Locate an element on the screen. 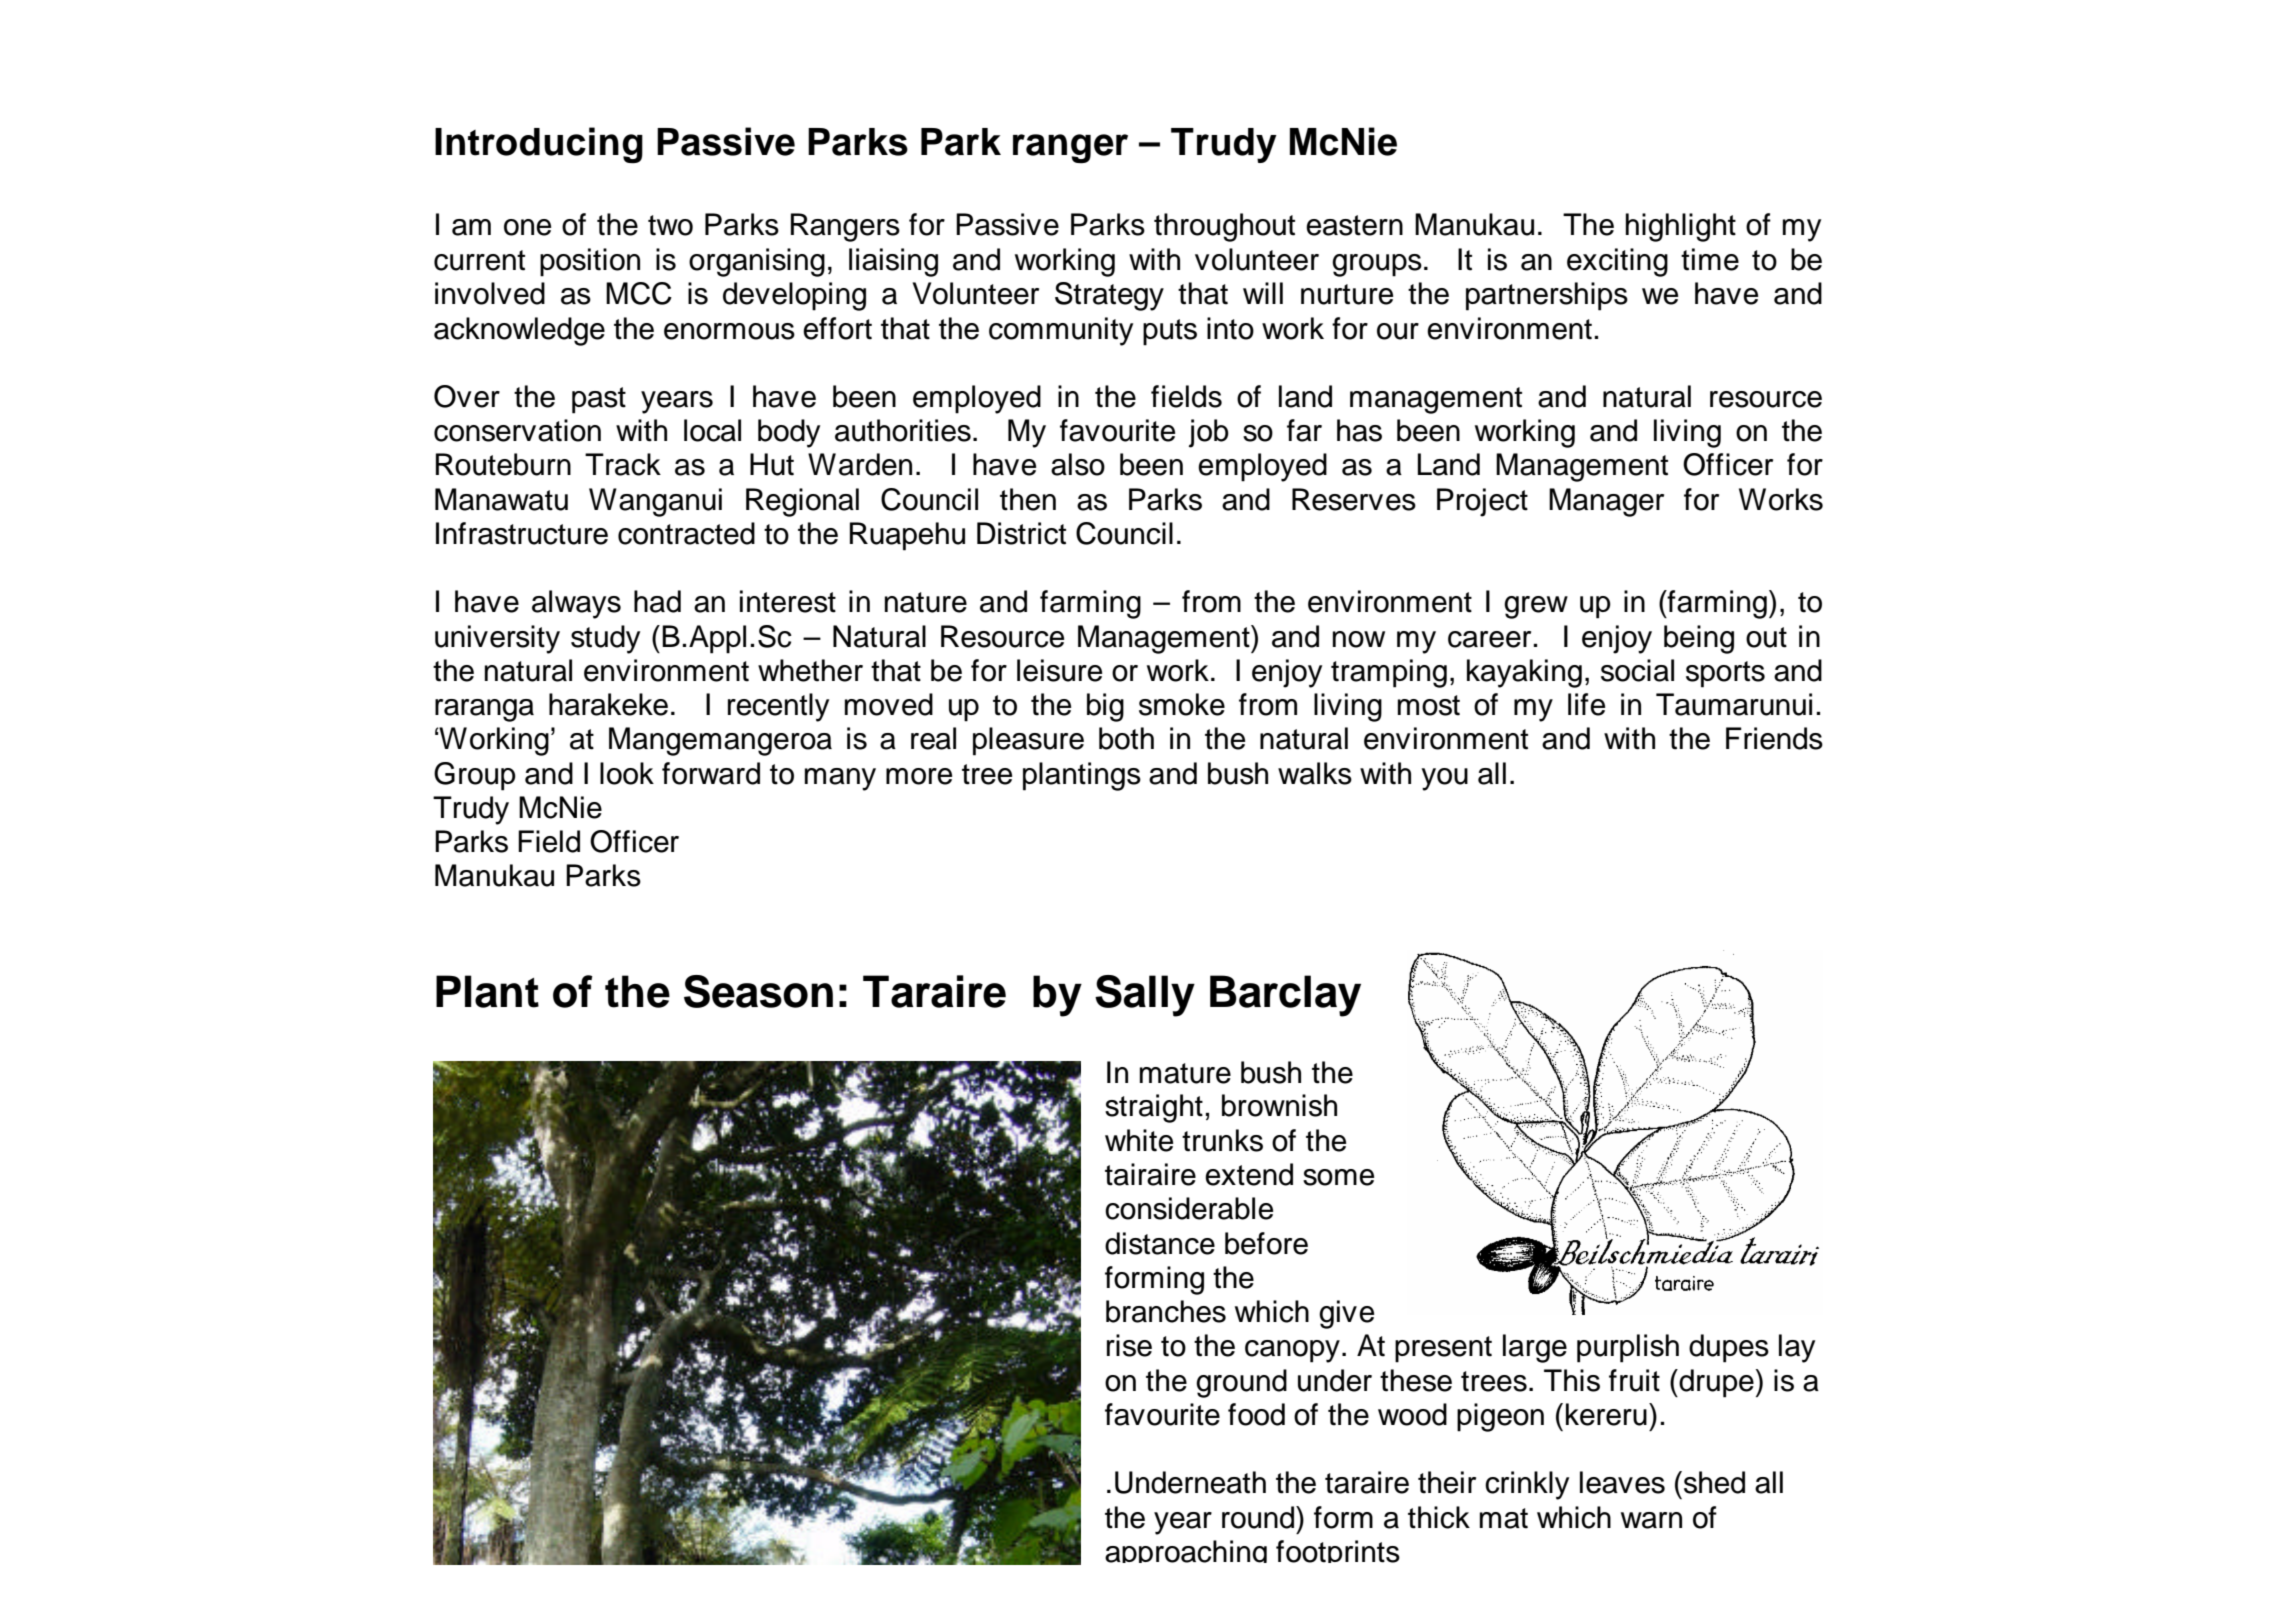 This screenshot has width=2280, height=1611. Manager is located at coordinates (1606, 502).
